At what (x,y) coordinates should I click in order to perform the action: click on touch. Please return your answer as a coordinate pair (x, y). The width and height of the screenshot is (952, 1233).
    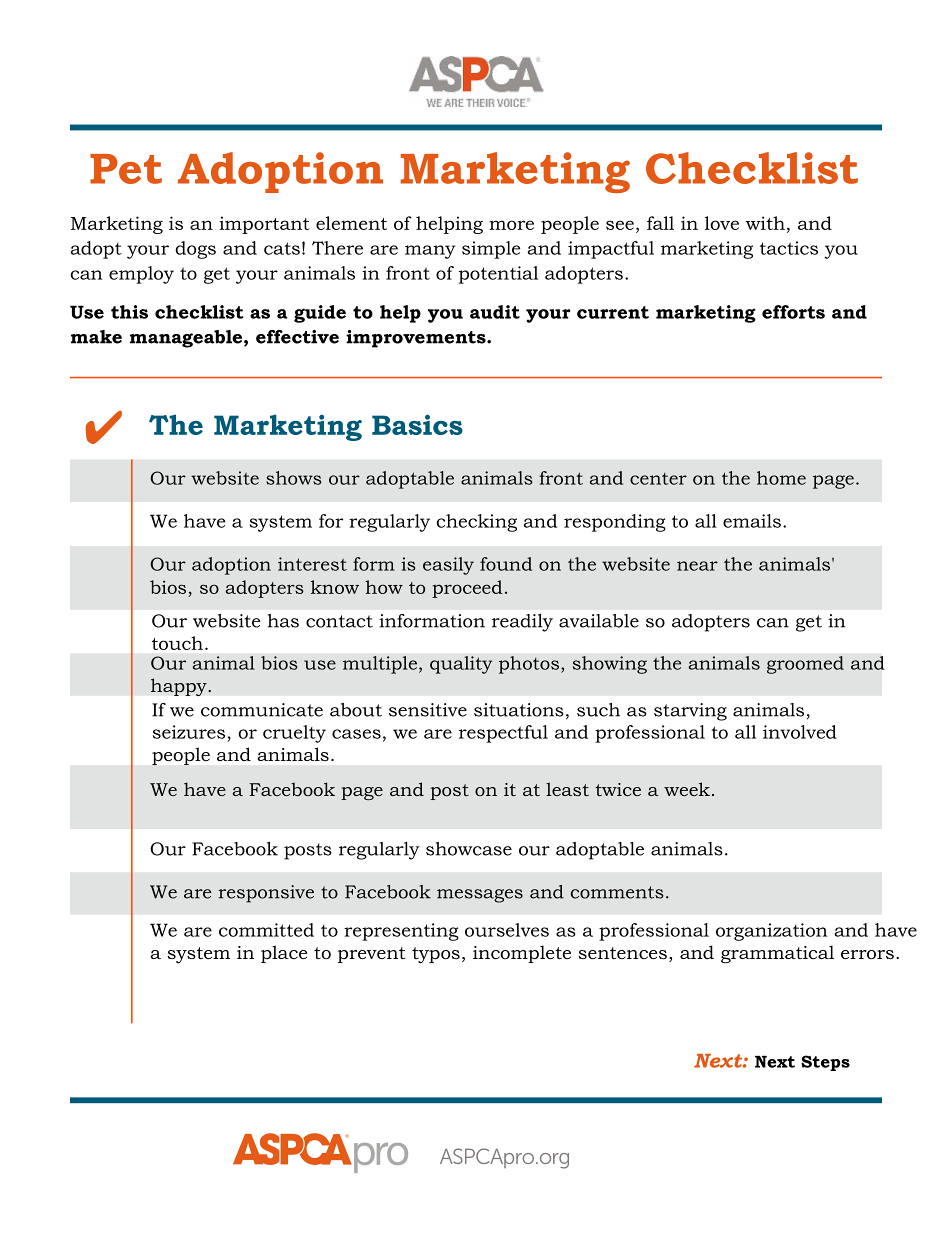
    Looking at the image, I should click on (177, 643).
